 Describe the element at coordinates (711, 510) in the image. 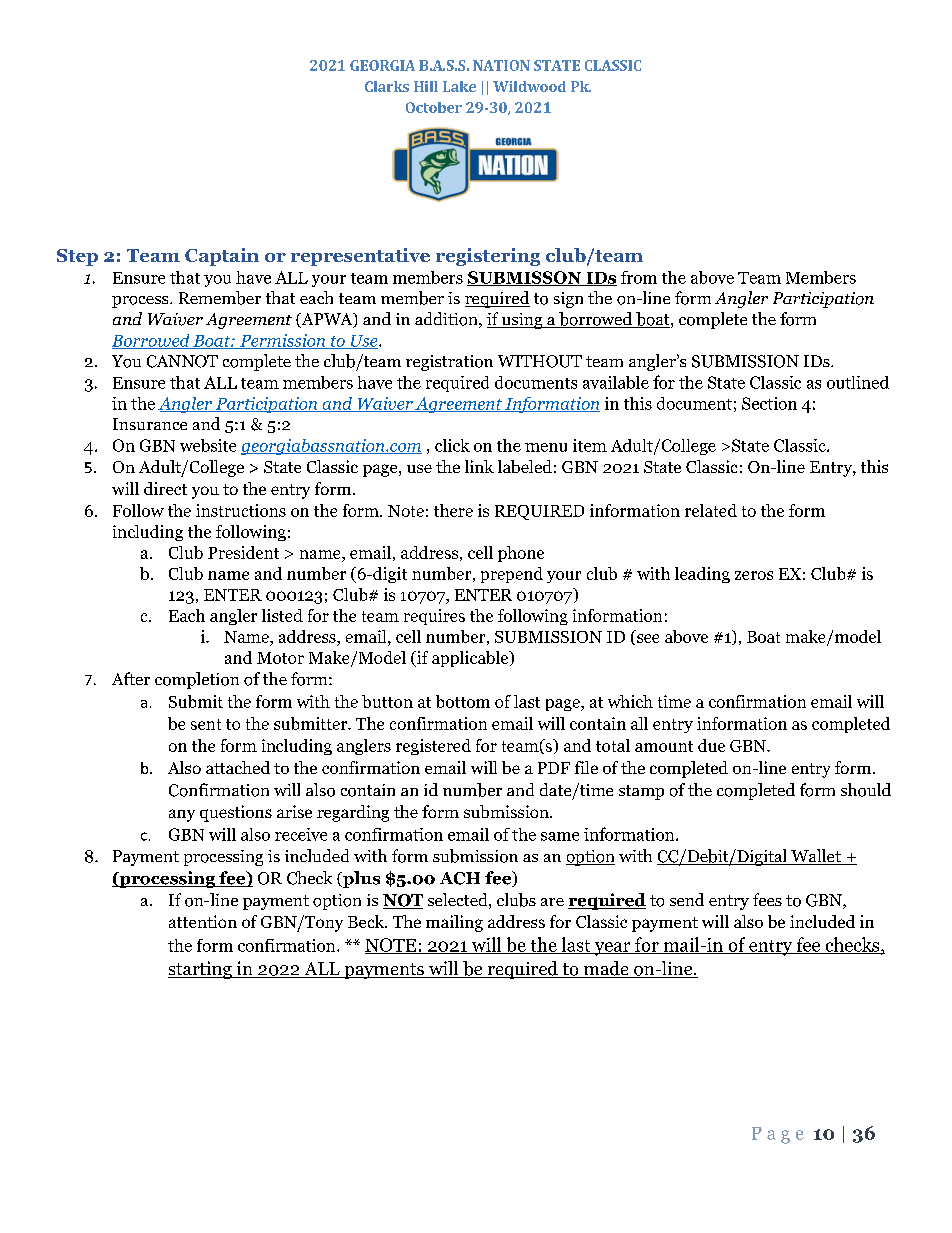

I see `related` at that location.
